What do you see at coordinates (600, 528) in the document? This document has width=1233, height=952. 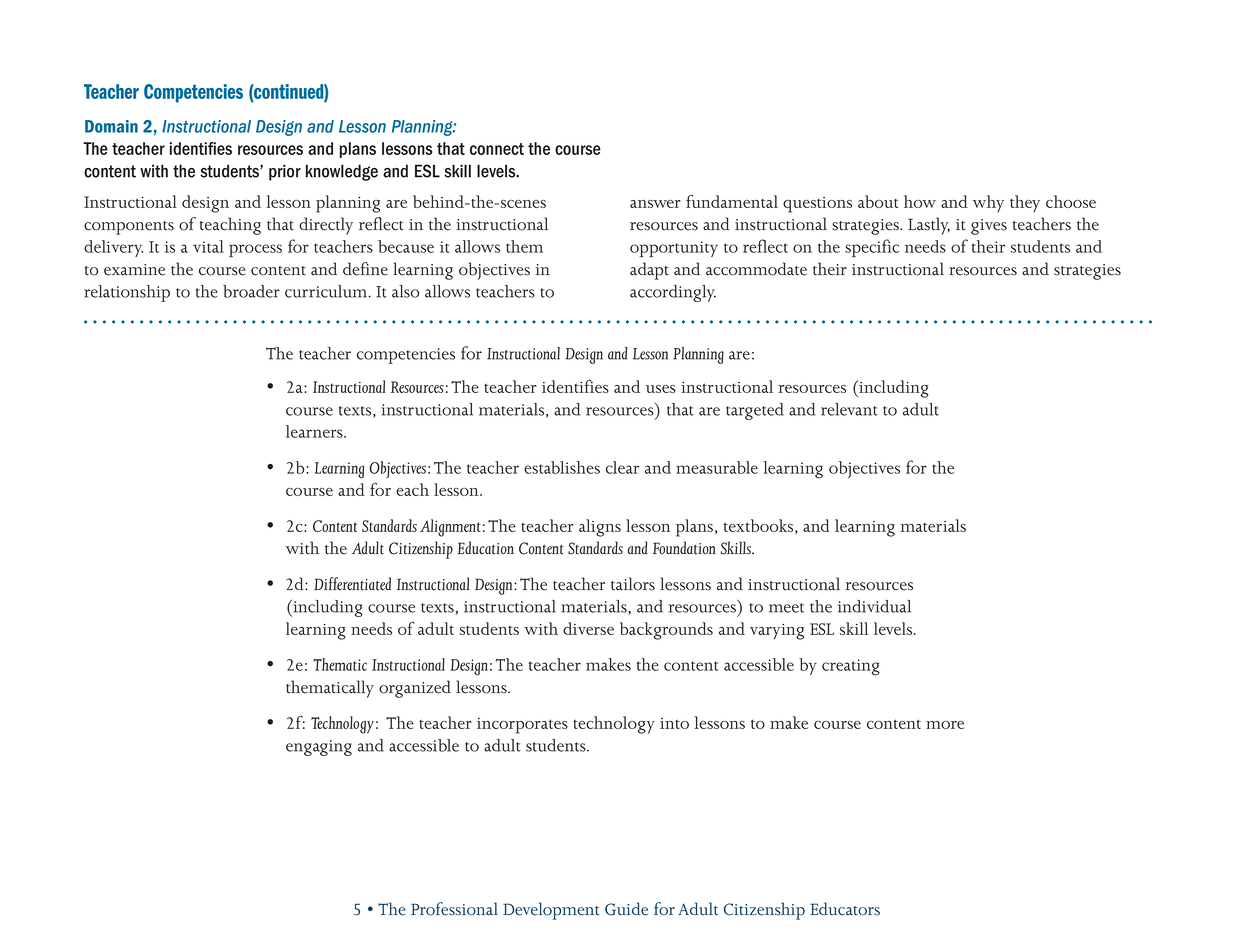 I see `aligns` at bounding box center [600, 528].
